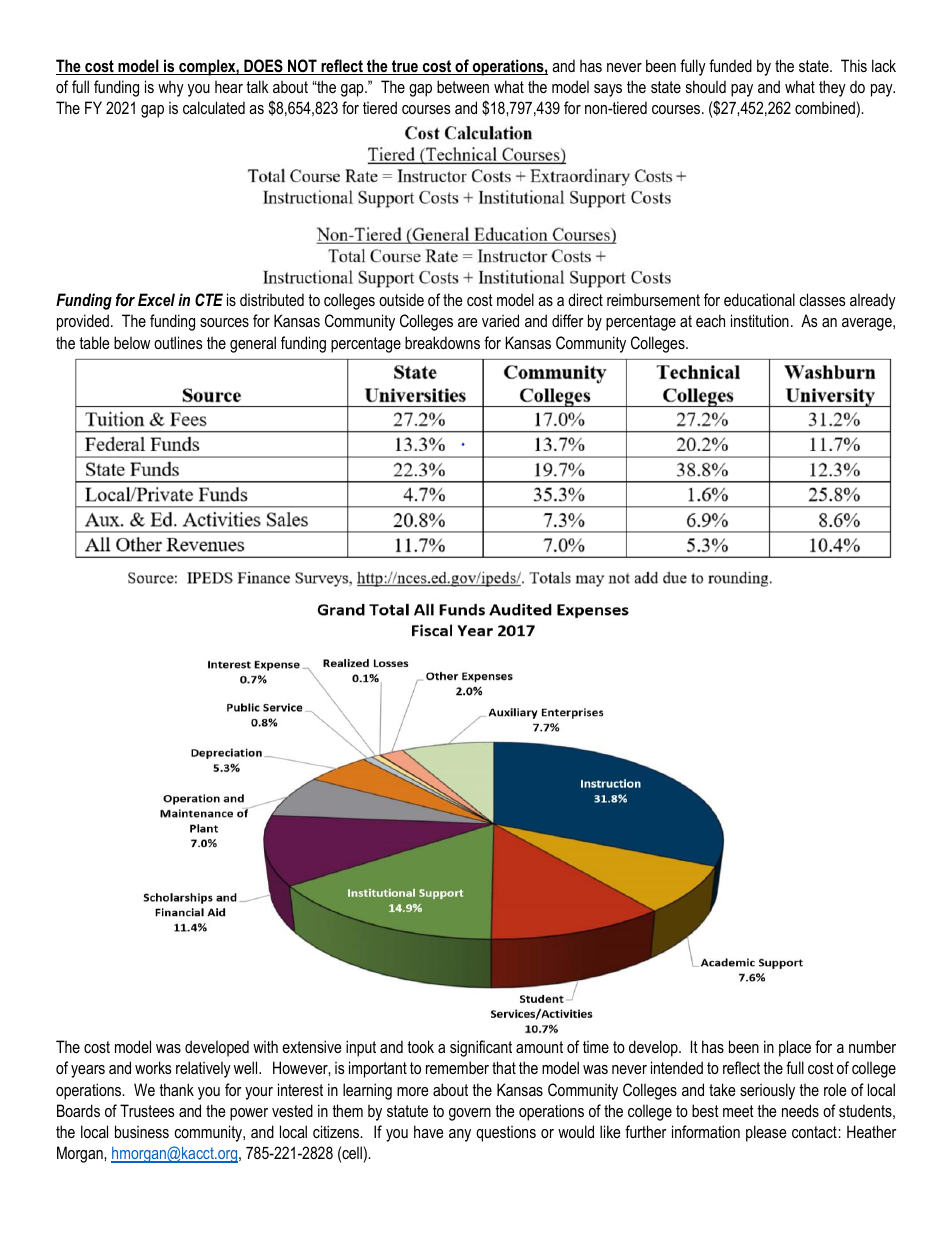 This document has width=952, height=1233. I want to click on govern, so click(470, 1114).
